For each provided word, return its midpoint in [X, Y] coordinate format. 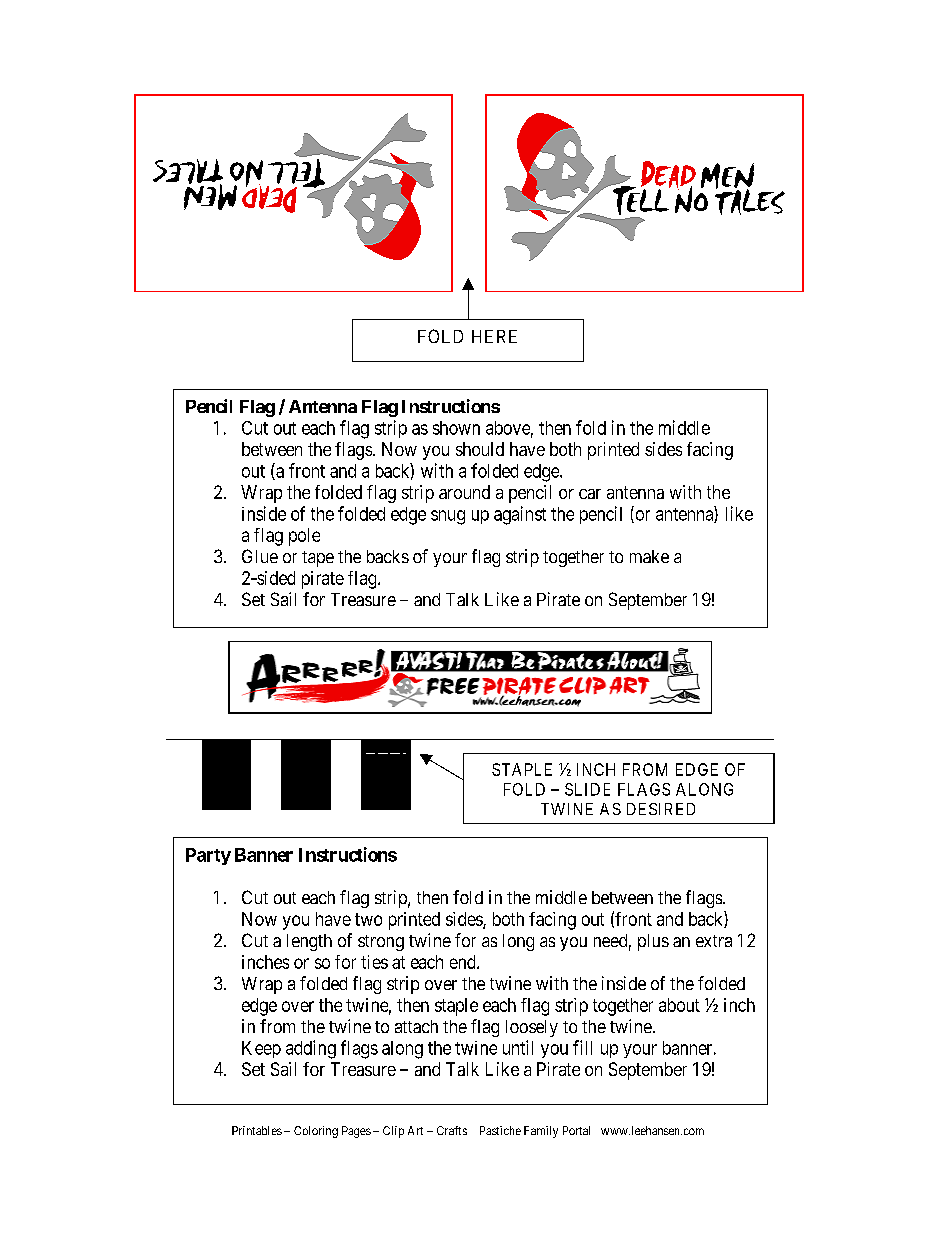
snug [448, 517]
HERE [494, 336]
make [649, 556]
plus [653, 942]
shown [456, 428]
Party [208, 856]
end [464, 962]
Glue [260, 556]
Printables [257, 1130]
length [309, 942]
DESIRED [661, 809]
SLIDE [587, 789]
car [590, 494]
